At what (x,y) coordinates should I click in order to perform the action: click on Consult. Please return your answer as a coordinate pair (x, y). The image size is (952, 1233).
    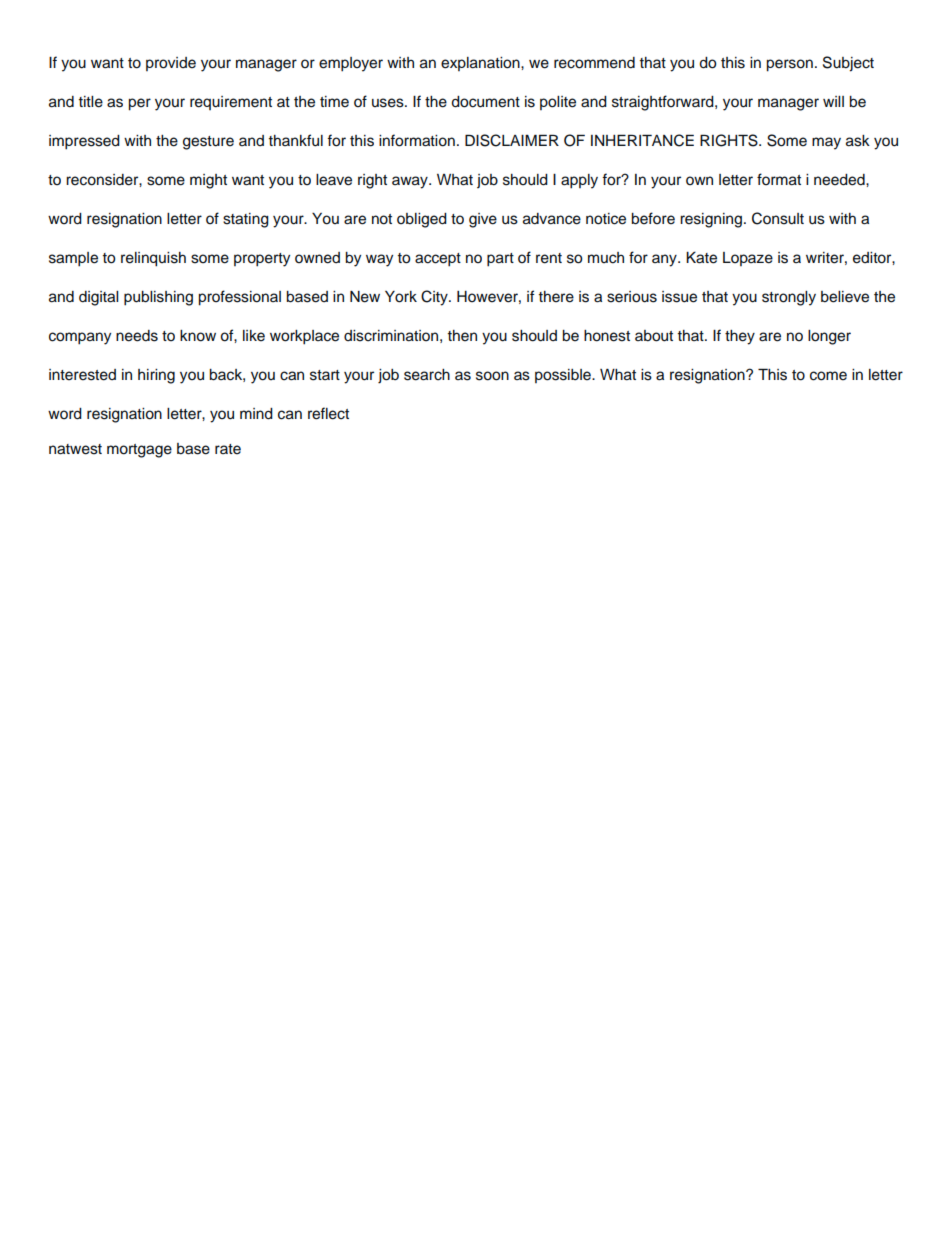
    Looking at the image, I should click on (778, 218).
